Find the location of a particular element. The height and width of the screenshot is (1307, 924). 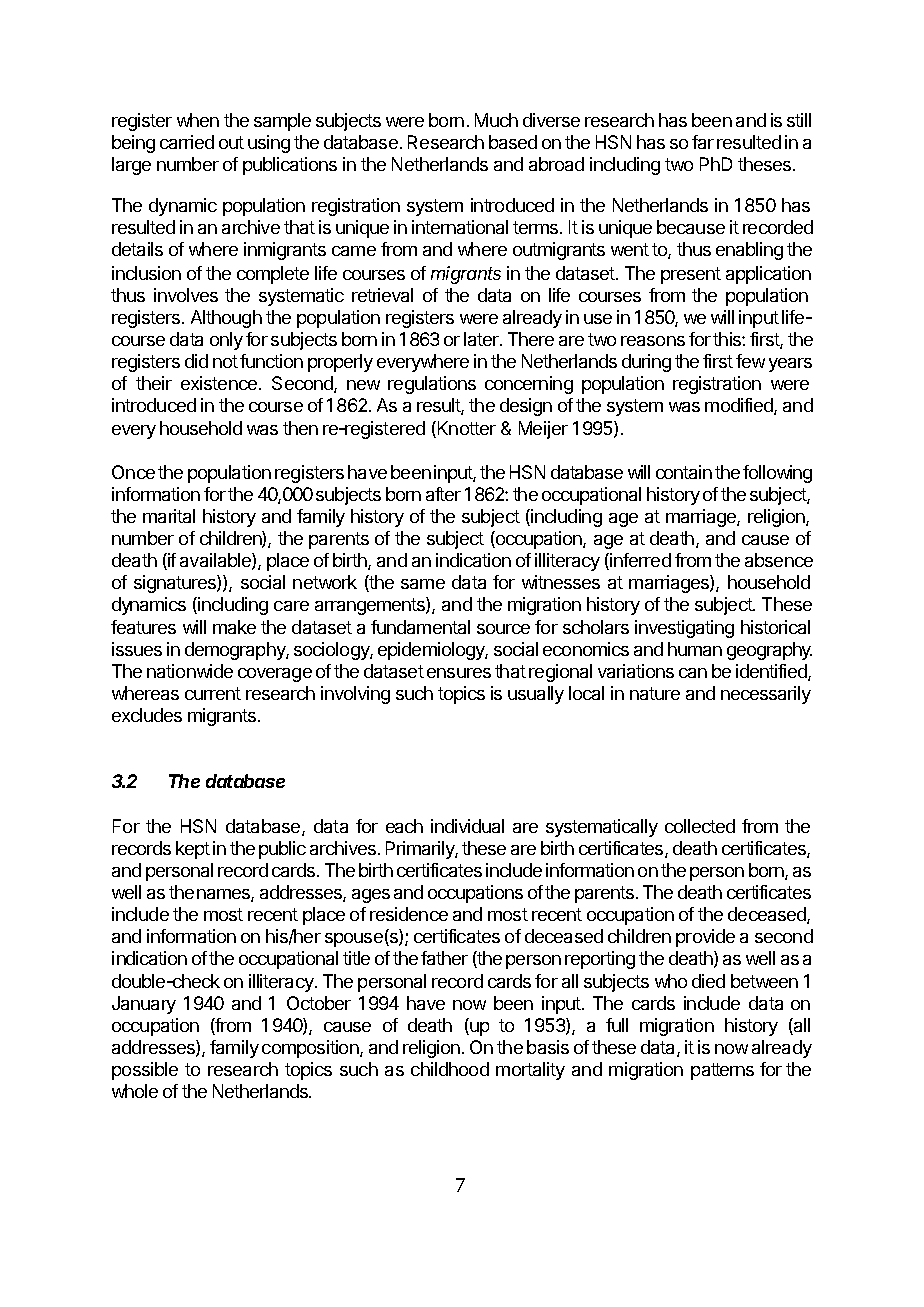

possible is located at coordinates (145, 1071).
